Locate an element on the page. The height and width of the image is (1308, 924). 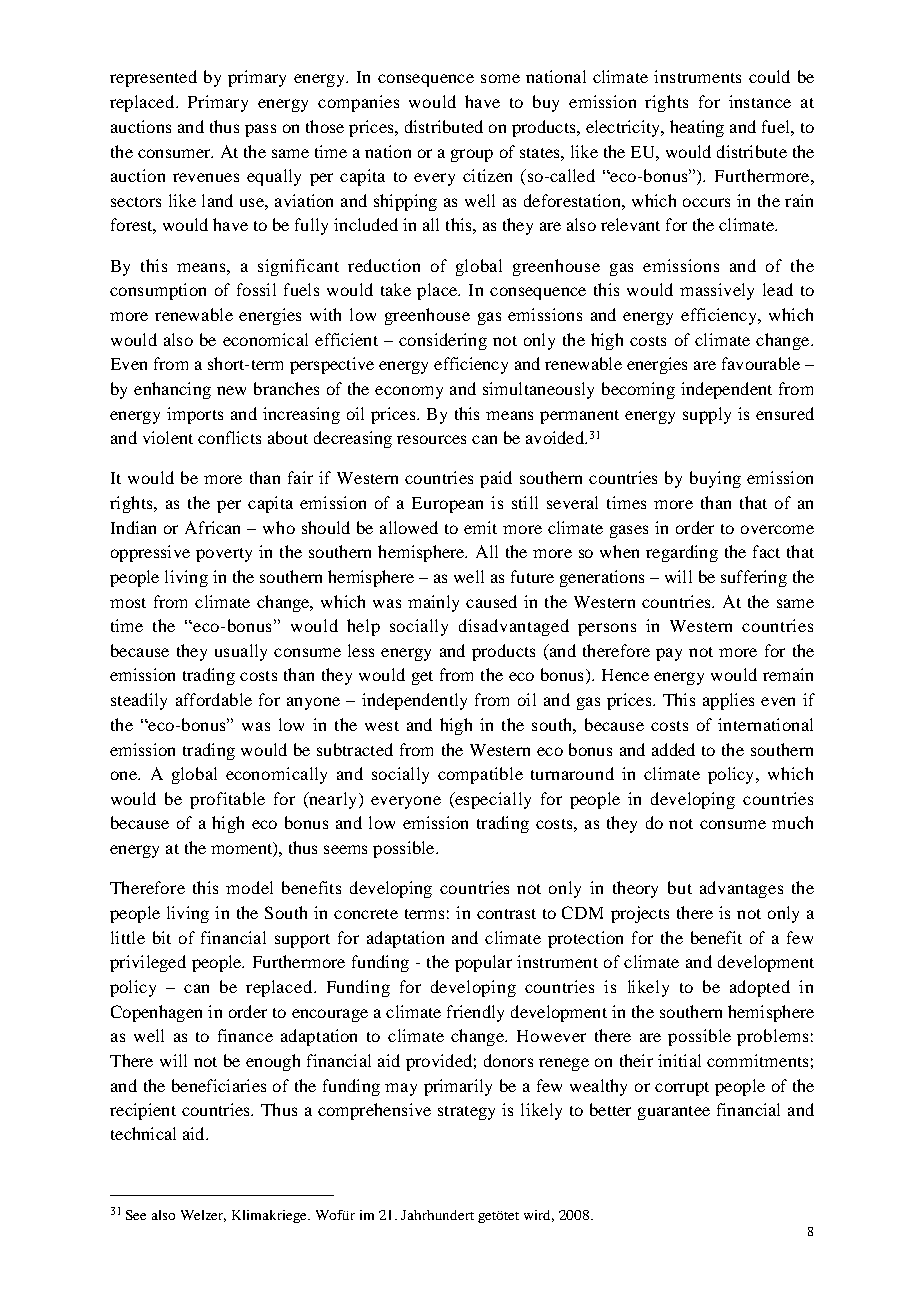
strategy is located at coordinates (466, 1113).
